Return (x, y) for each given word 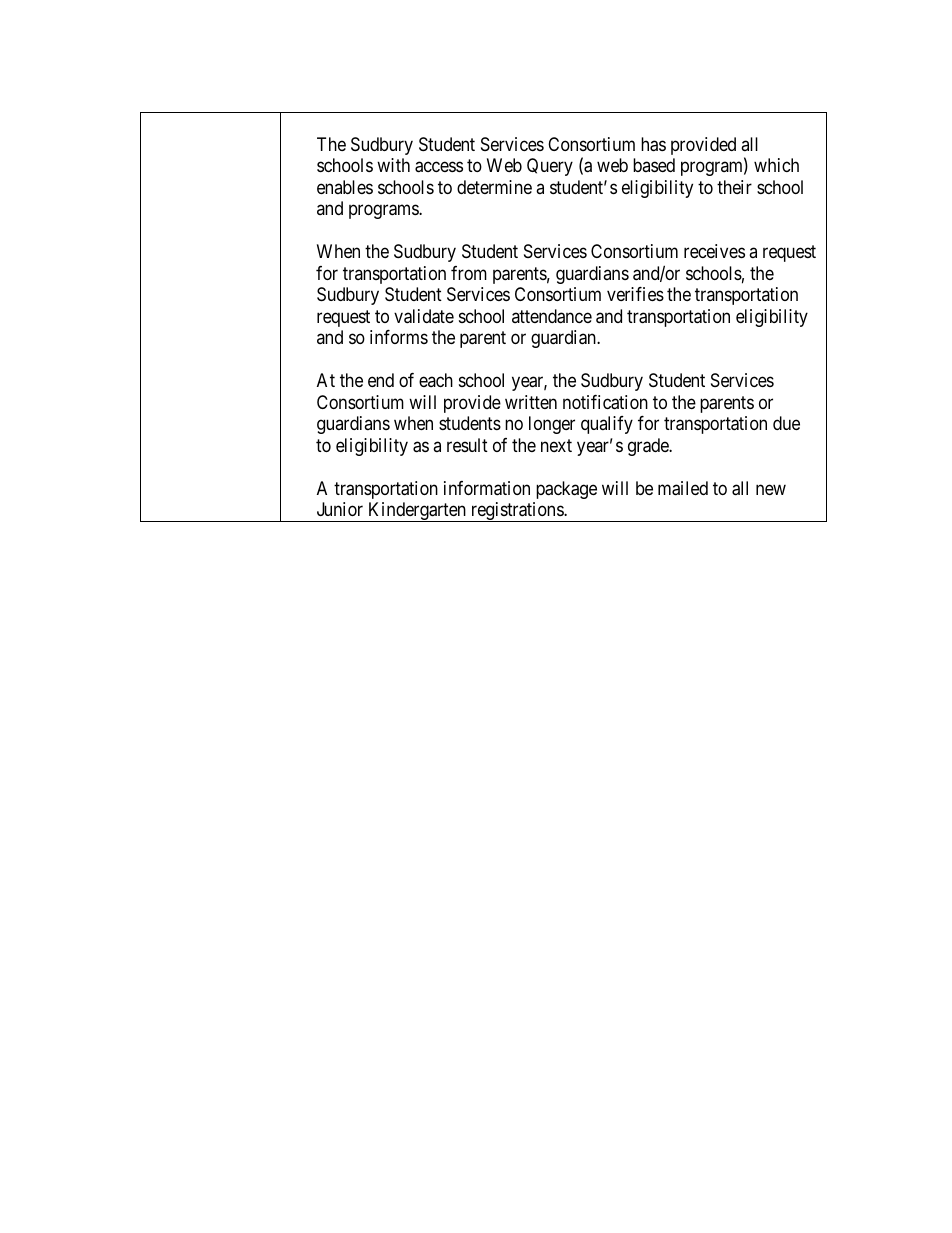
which (776, 165)
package (566, 490)
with (393, 165)
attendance (552, 316)
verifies (635, 294)
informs (399, 337)
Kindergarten (417, 512)
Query (550, 167)
